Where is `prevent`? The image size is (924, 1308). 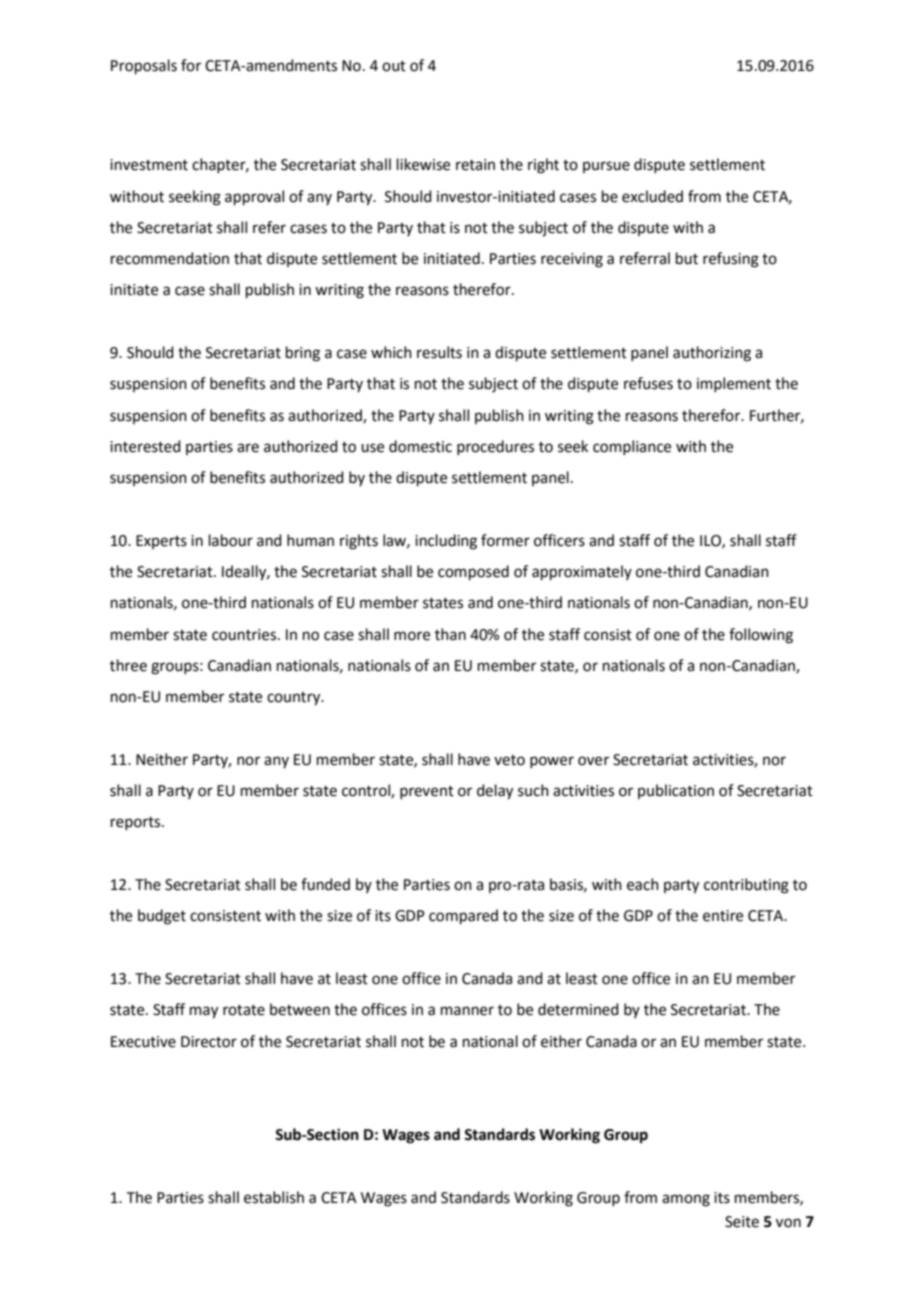
prevent is located at coordinates (427, 792).
